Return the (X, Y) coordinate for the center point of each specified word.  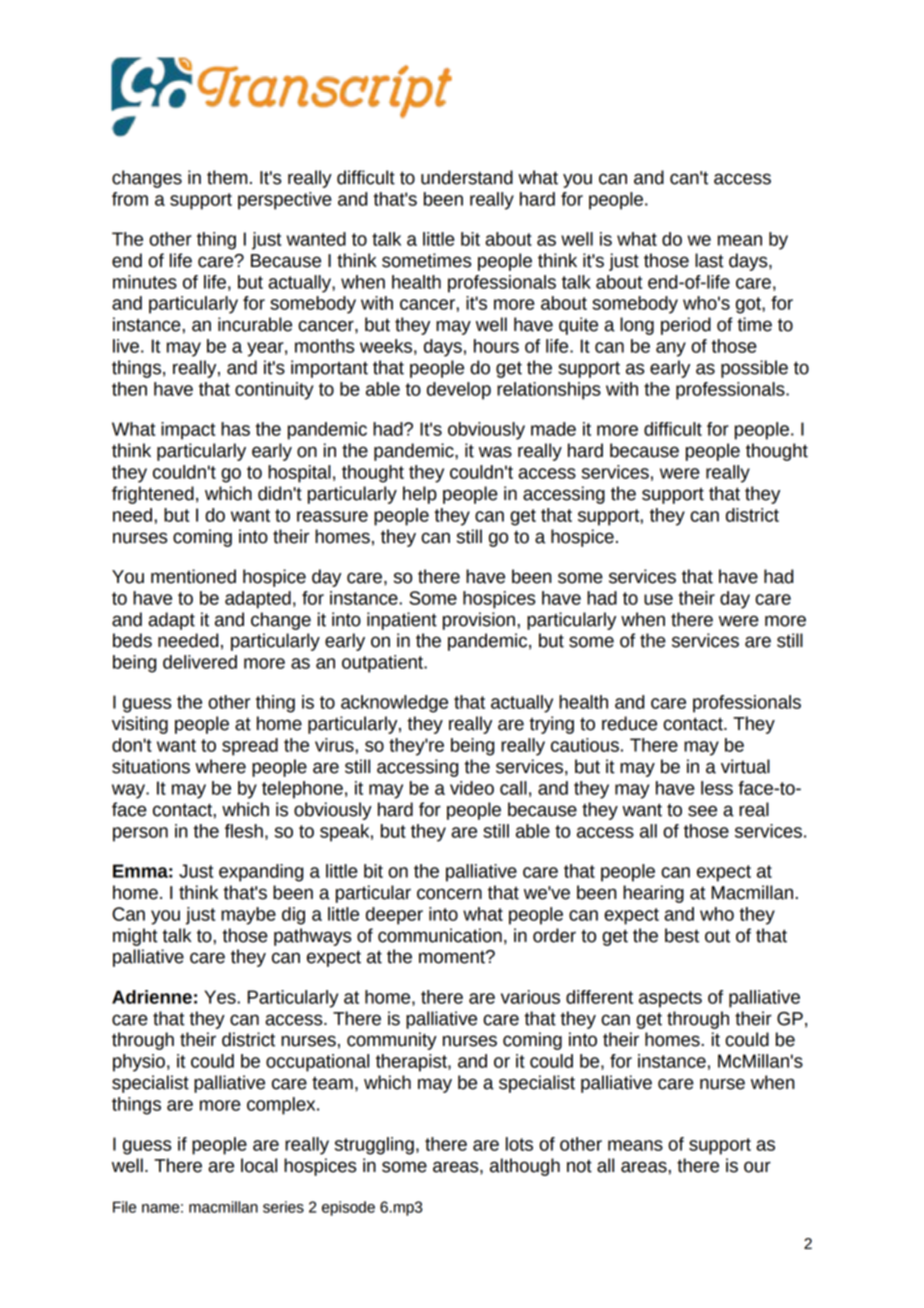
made (553, 429)
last (709, 260)
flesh (244, 831)
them (227, 177)
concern (449, 894)
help (420, 495)
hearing (653, 894)
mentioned (193, 576)
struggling (374, 1146)
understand (467, 177)
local (259, 1165)
